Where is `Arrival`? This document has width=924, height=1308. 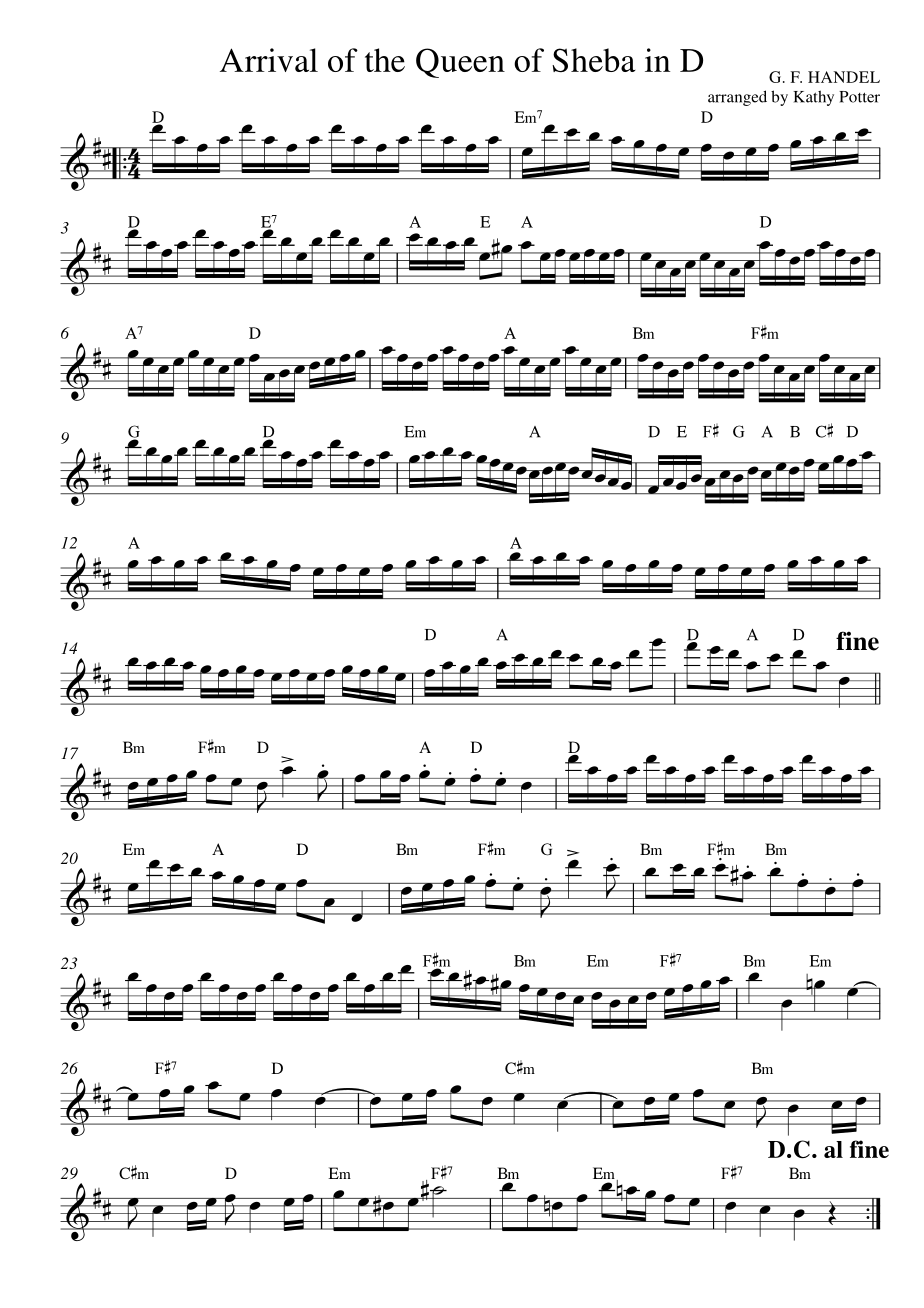
Arrival is located at coordinates (269, 60).
